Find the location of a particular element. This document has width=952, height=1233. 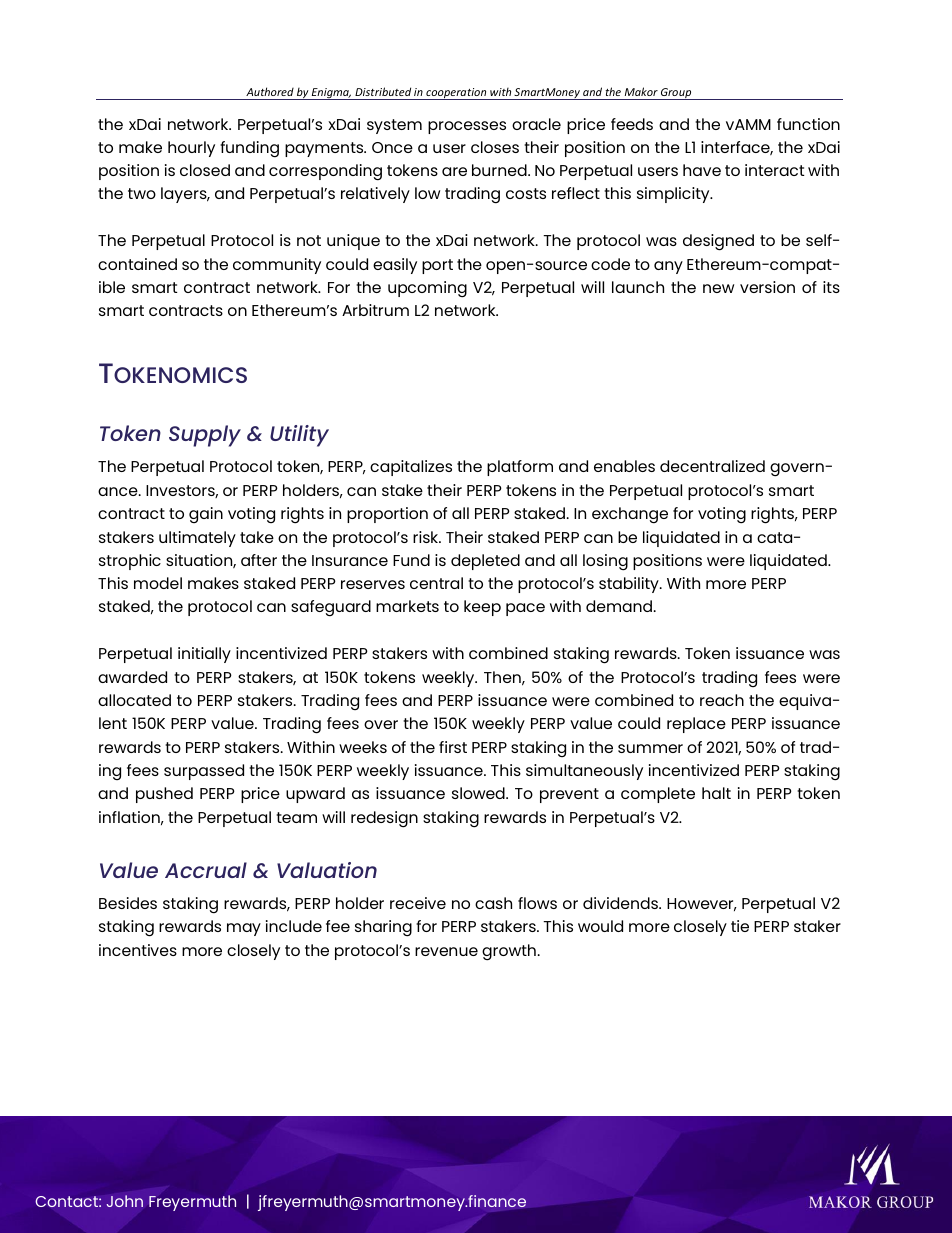

hourly is located at coordinates (191, 149).
